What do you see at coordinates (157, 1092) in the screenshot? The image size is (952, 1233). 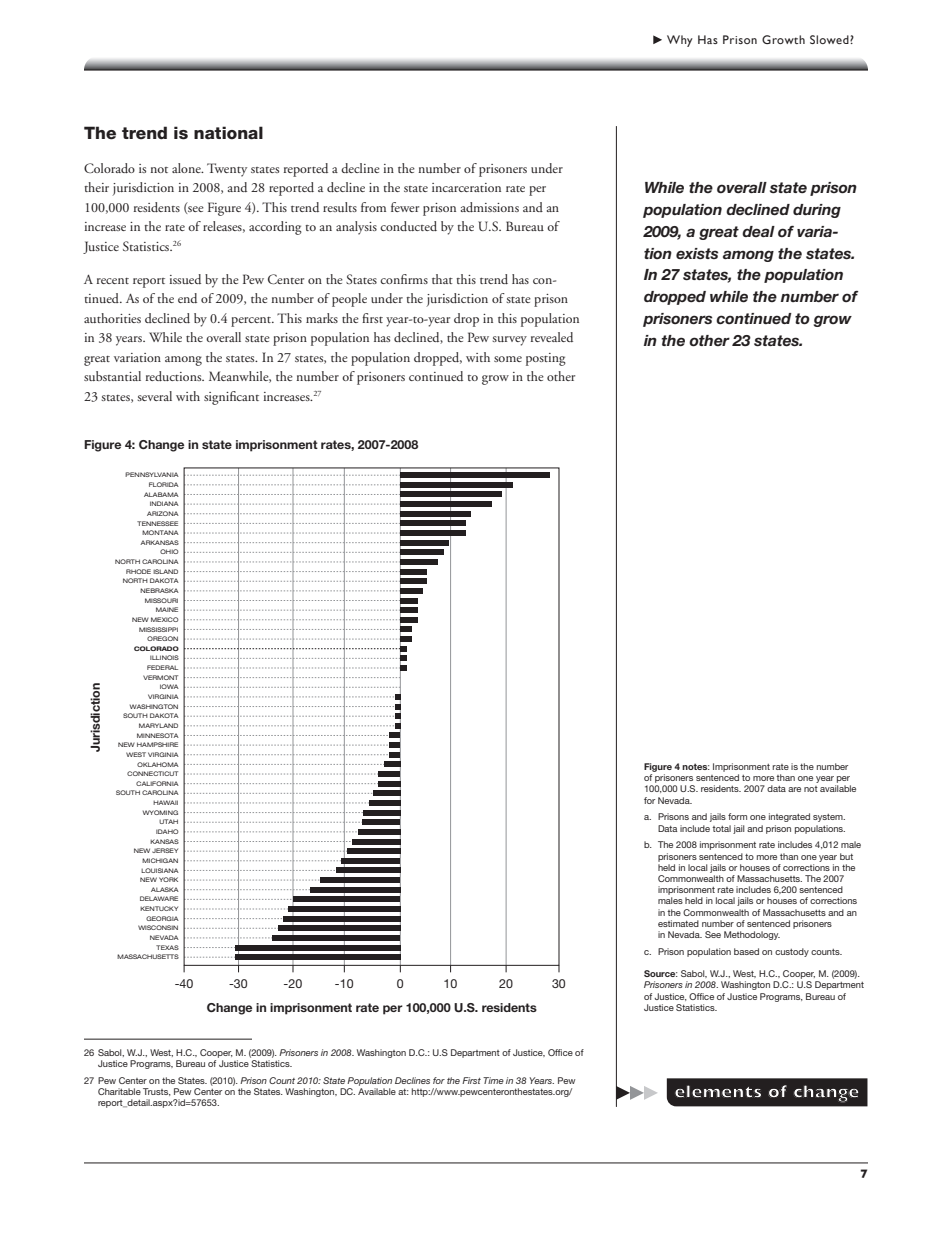 I see `Trusts` at bounding box center [157, 1092].
